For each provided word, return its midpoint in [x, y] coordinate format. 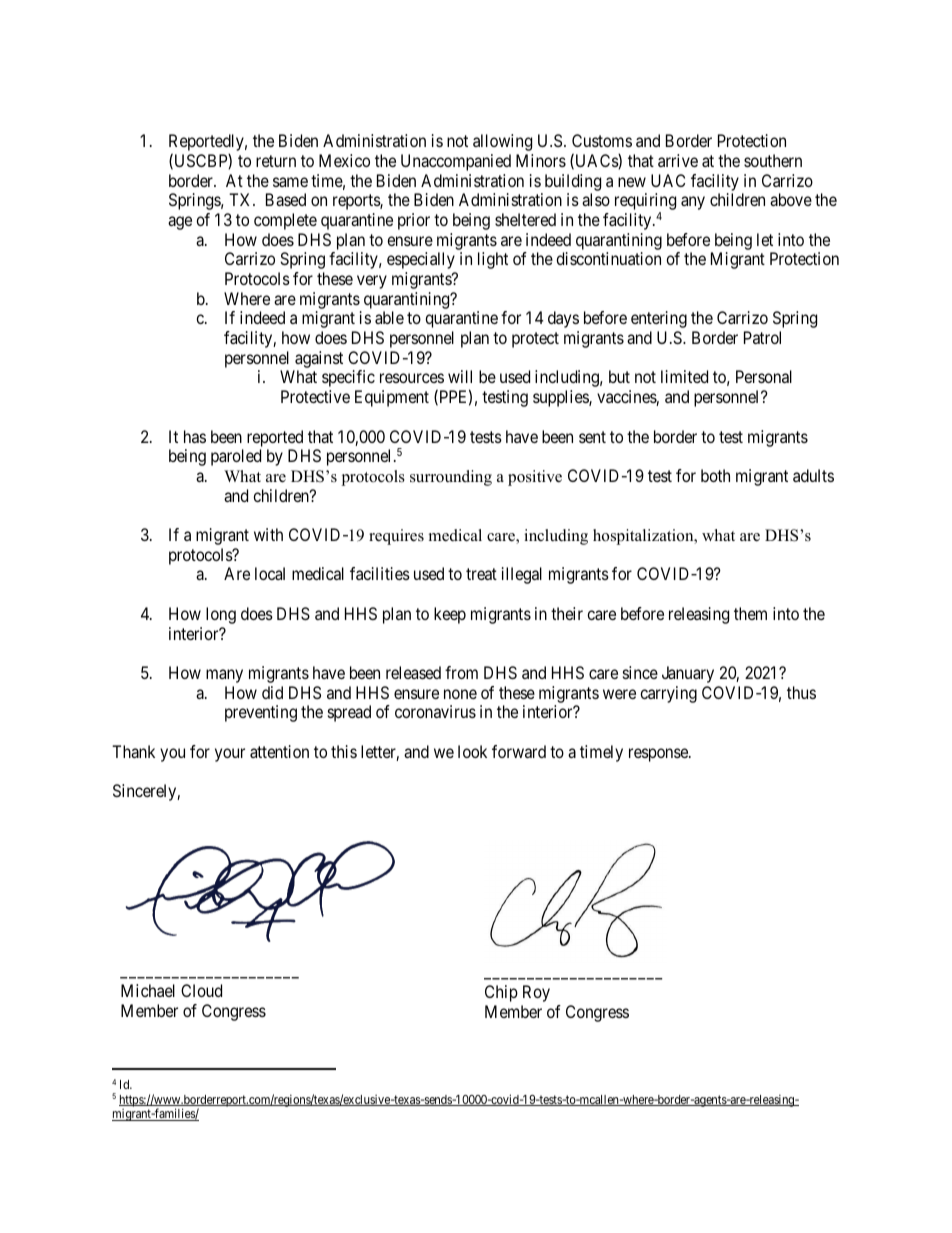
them [750, 613]
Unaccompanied [456, 162]
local [270, 573]
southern [773, 160]
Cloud [201, 990]
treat [481, 574]
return [276, 161]
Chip [501, 993]
